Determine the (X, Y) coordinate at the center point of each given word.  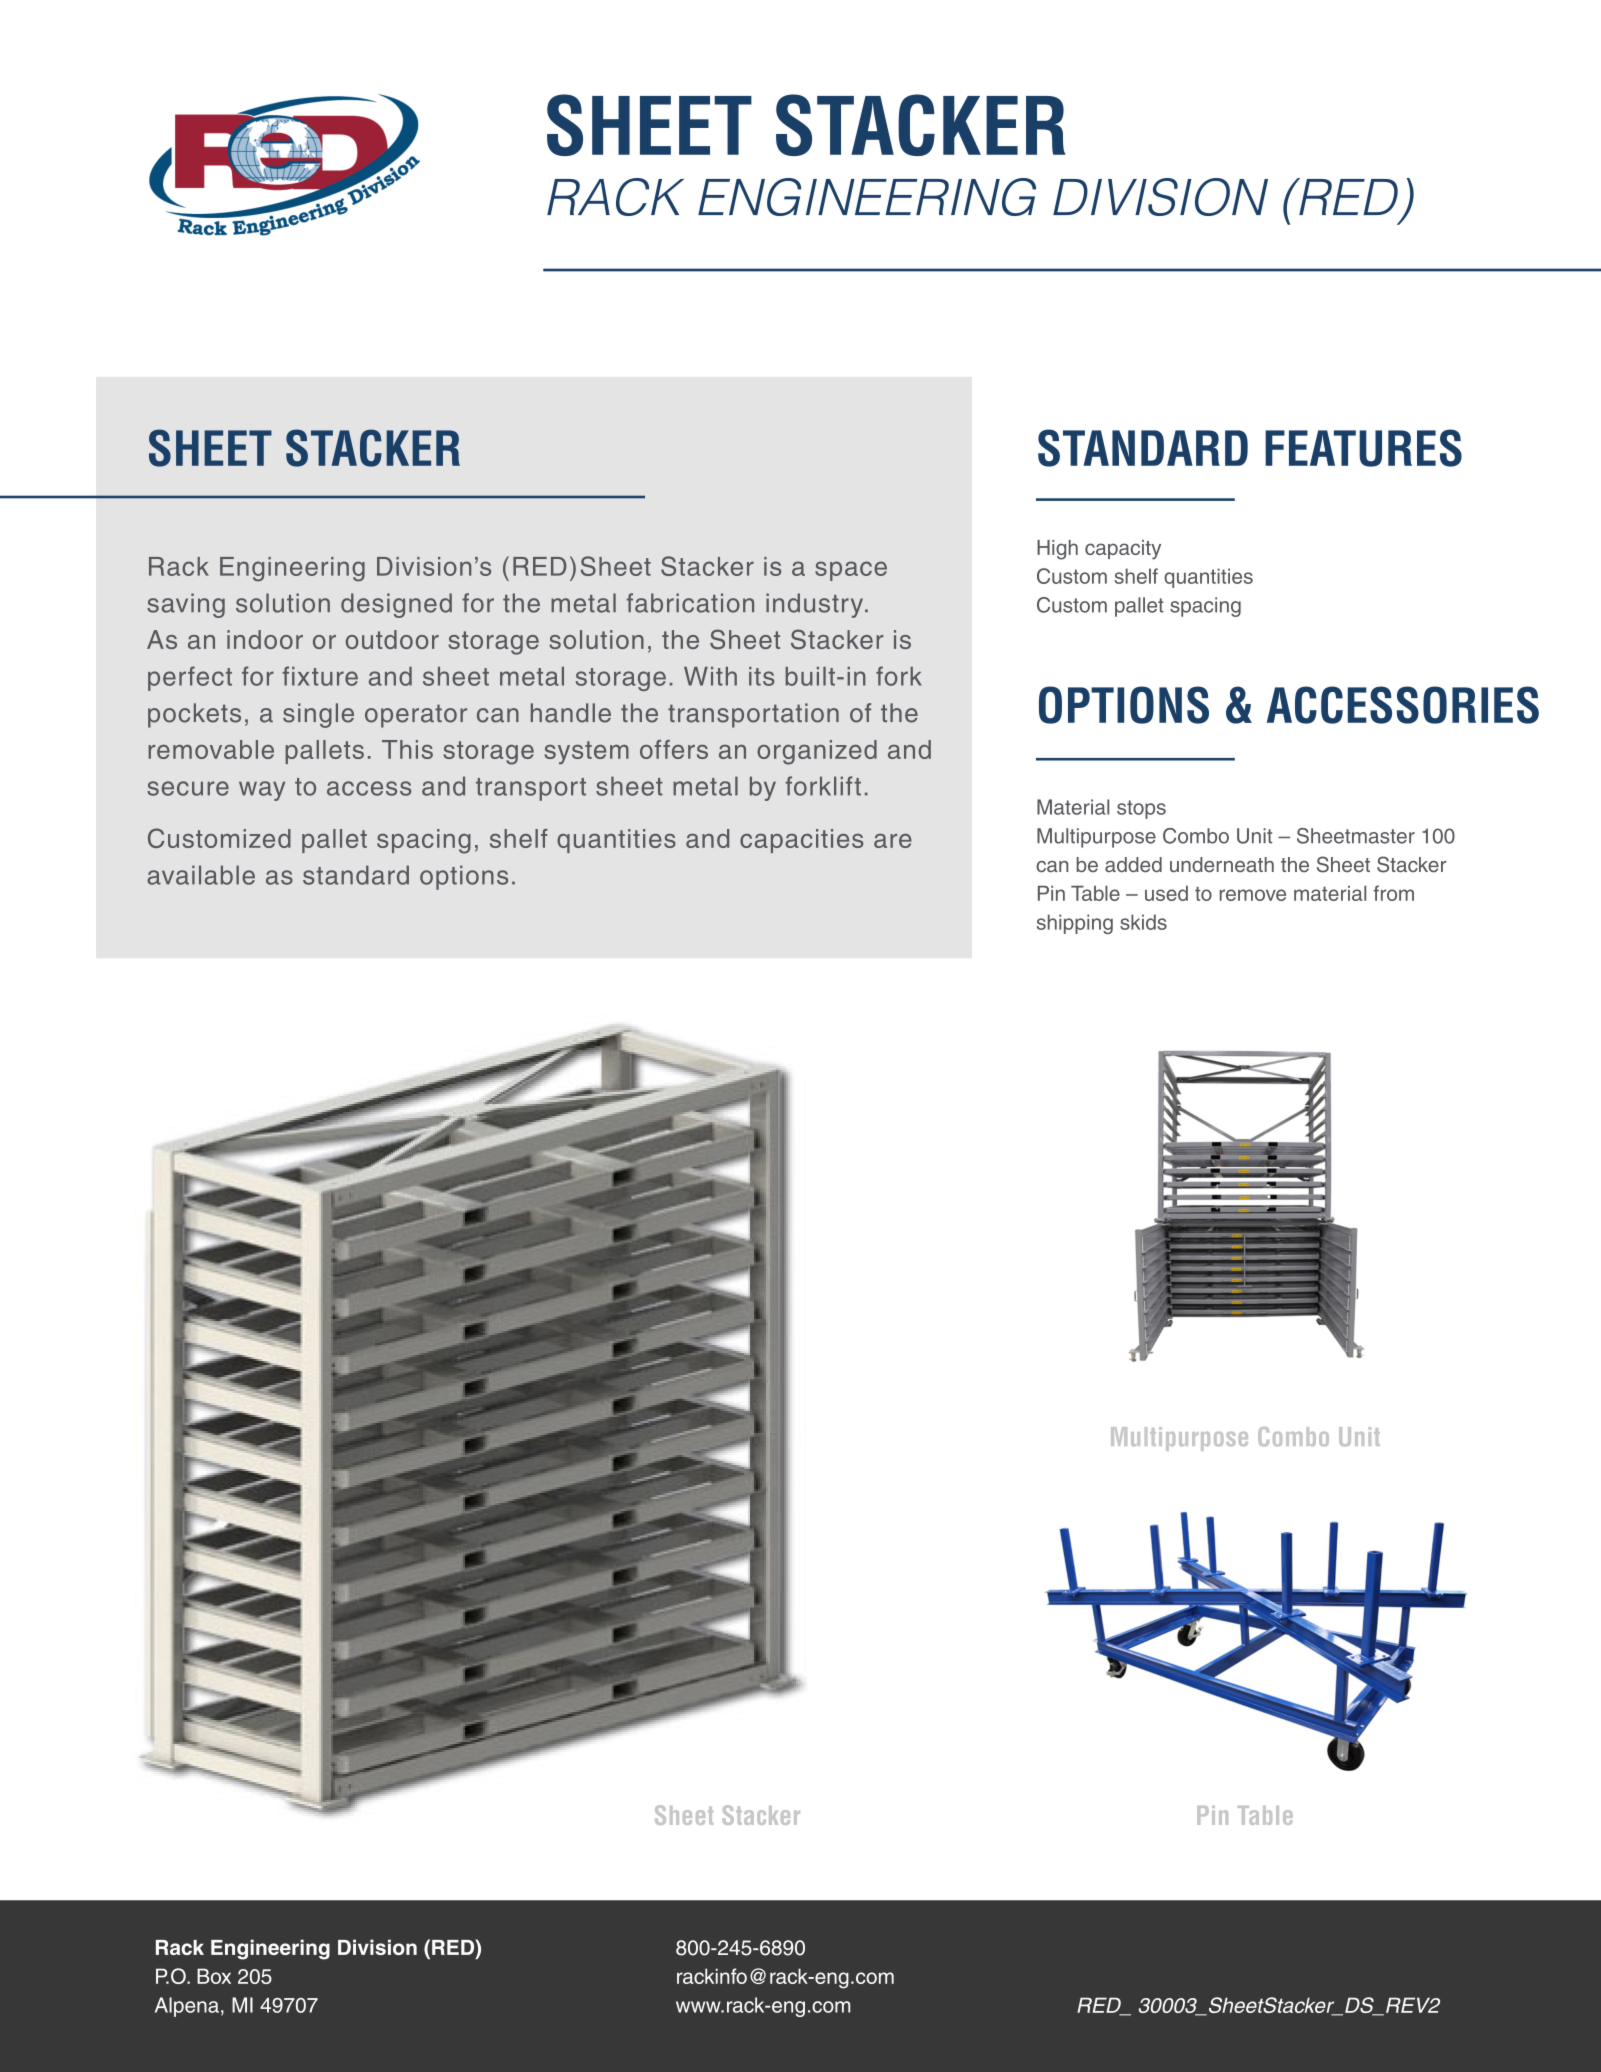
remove (1253, 895)
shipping (1075, 924)
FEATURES (1363, 448)
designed (396, 605)
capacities (802, 841)
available (201, 875)
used (1166, 893)
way (262, 791)
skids (1143, 922)
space (851, 571)
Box (214, 1976)
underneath (1222, 865)
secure (188, 788)
